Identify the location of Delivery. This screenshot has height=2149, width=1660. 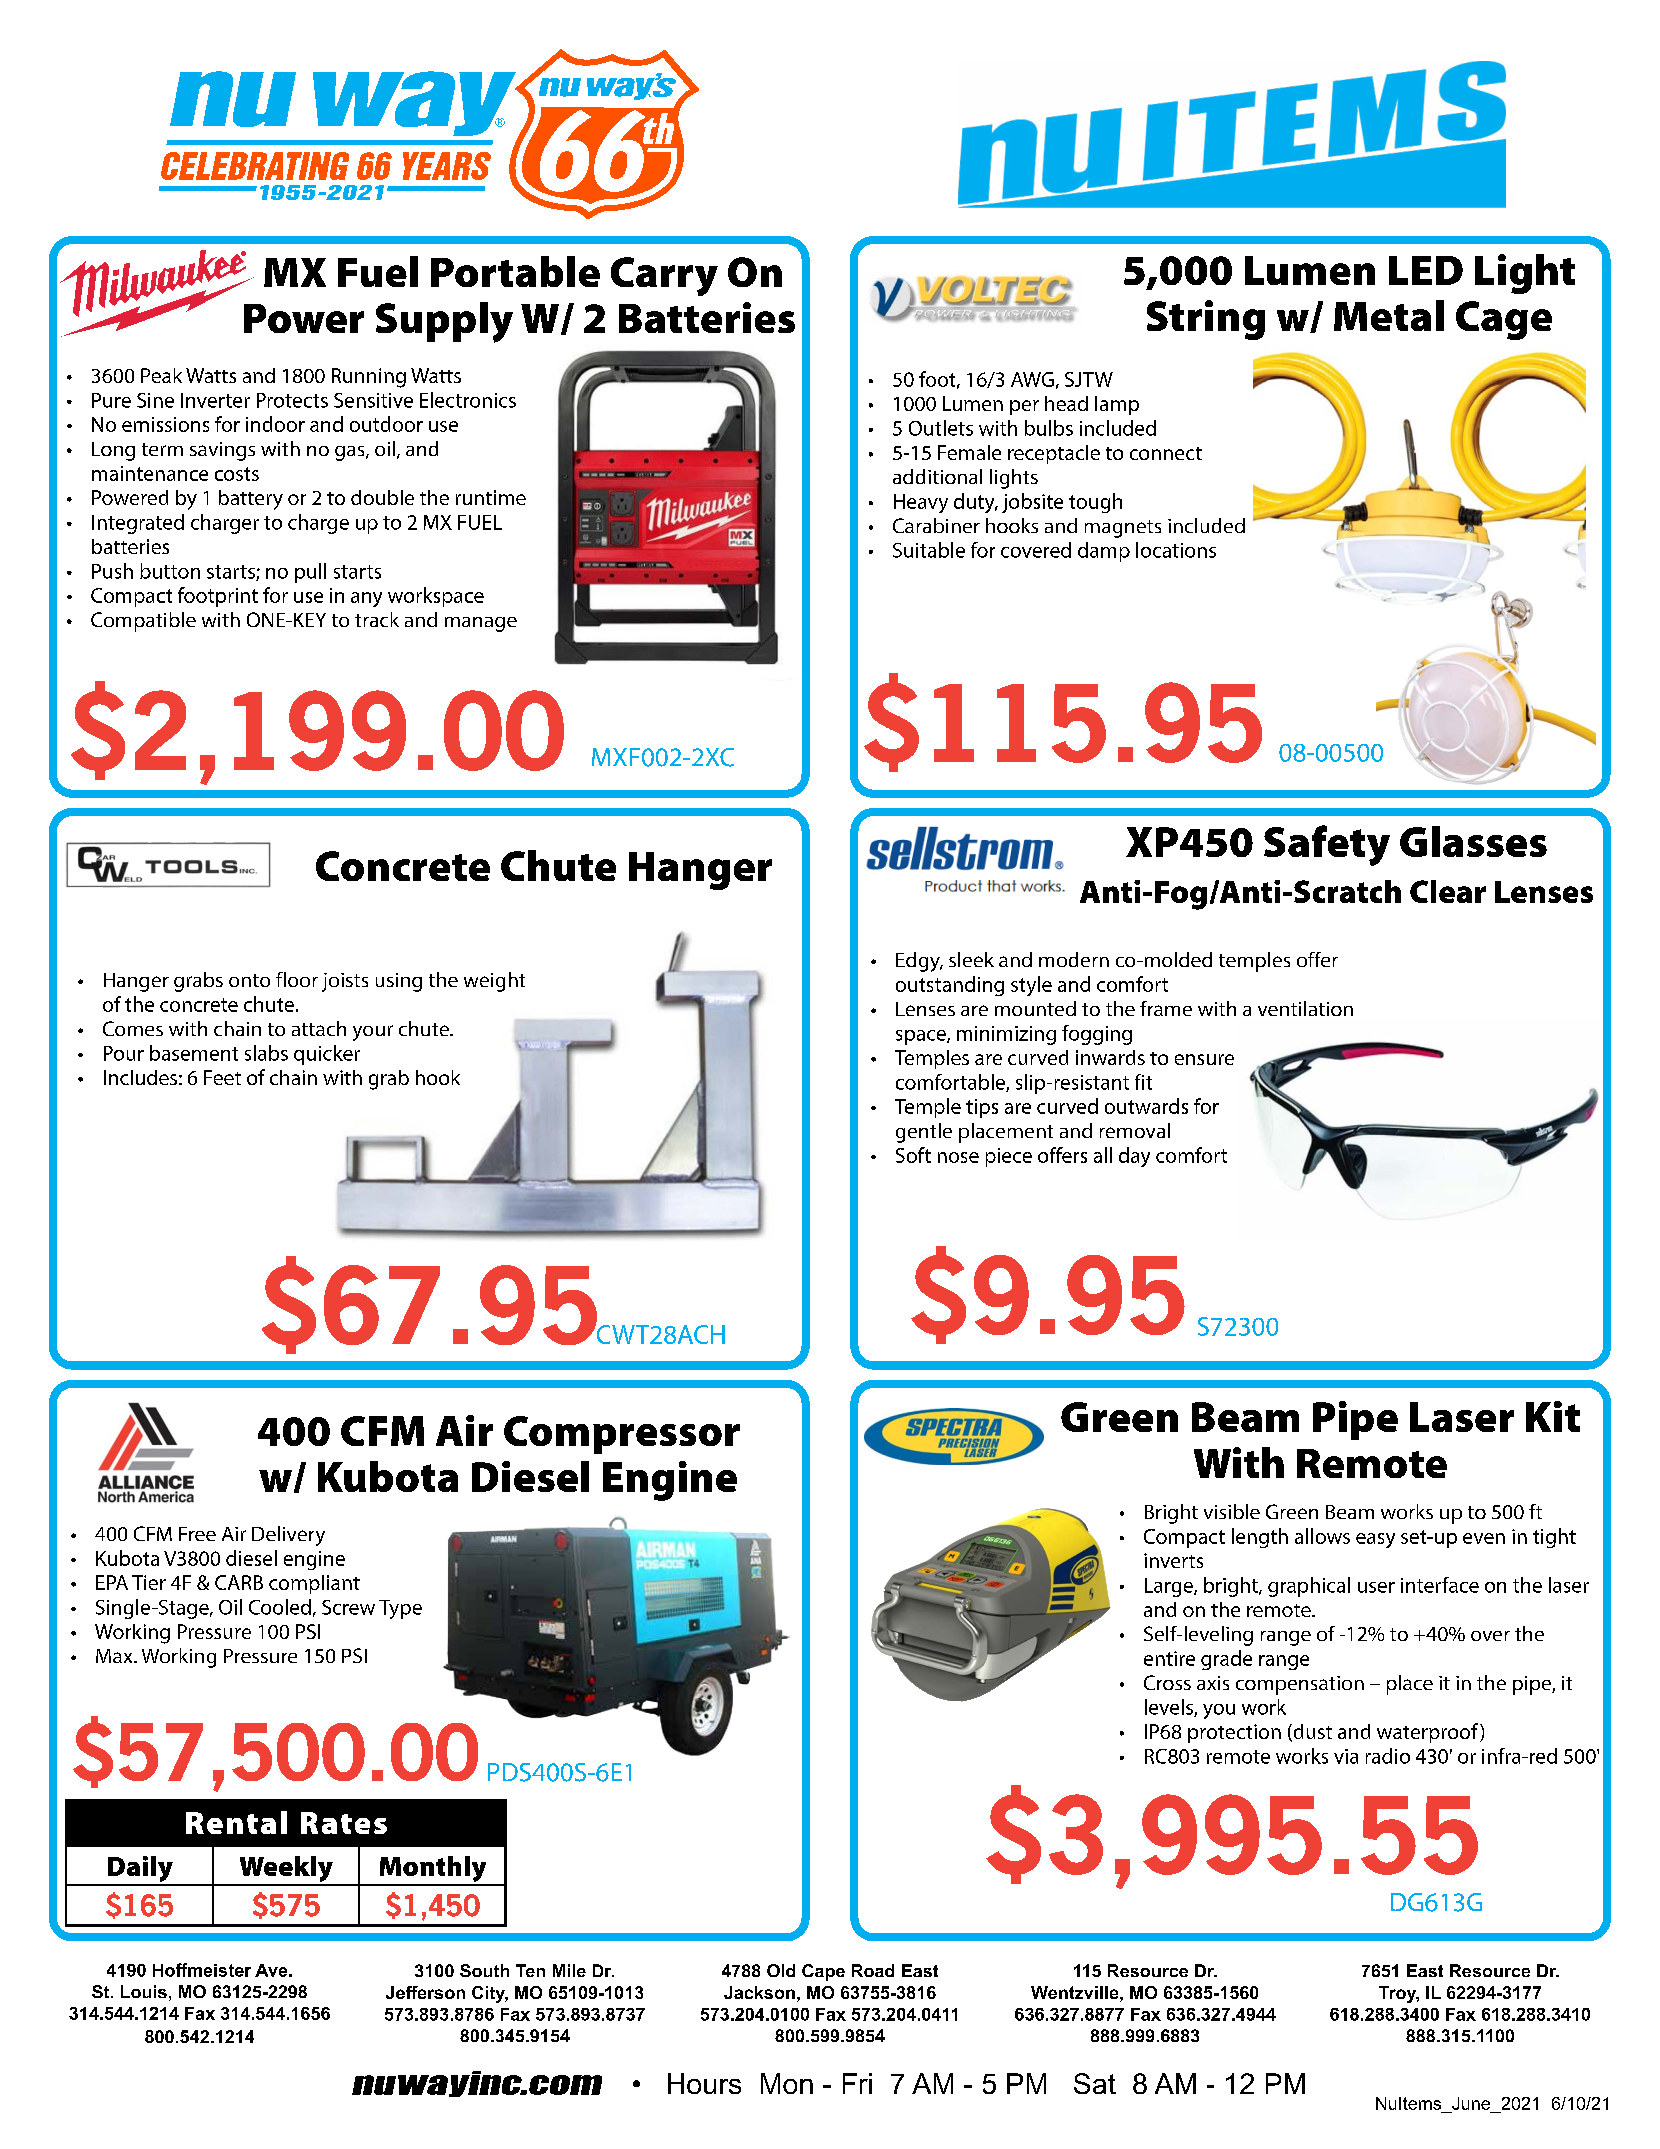
(288, 1536).
